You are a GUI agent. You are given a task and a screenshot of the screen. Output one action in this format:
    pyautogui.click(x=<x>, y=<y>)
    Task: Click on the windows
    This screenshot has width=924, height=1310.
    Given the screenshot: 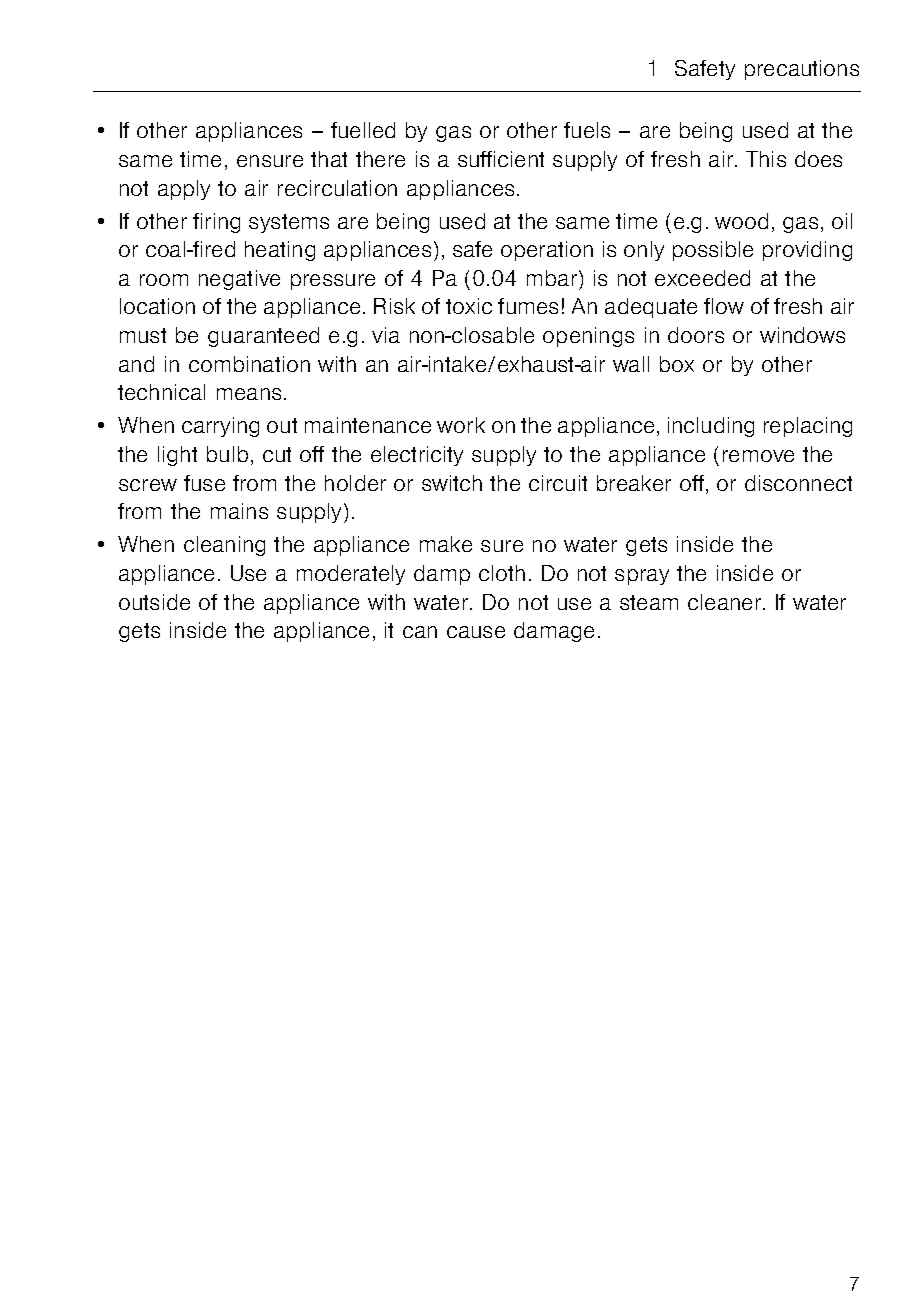 What is the action you would take?
    pyautogui.click(x=802, y=335)
